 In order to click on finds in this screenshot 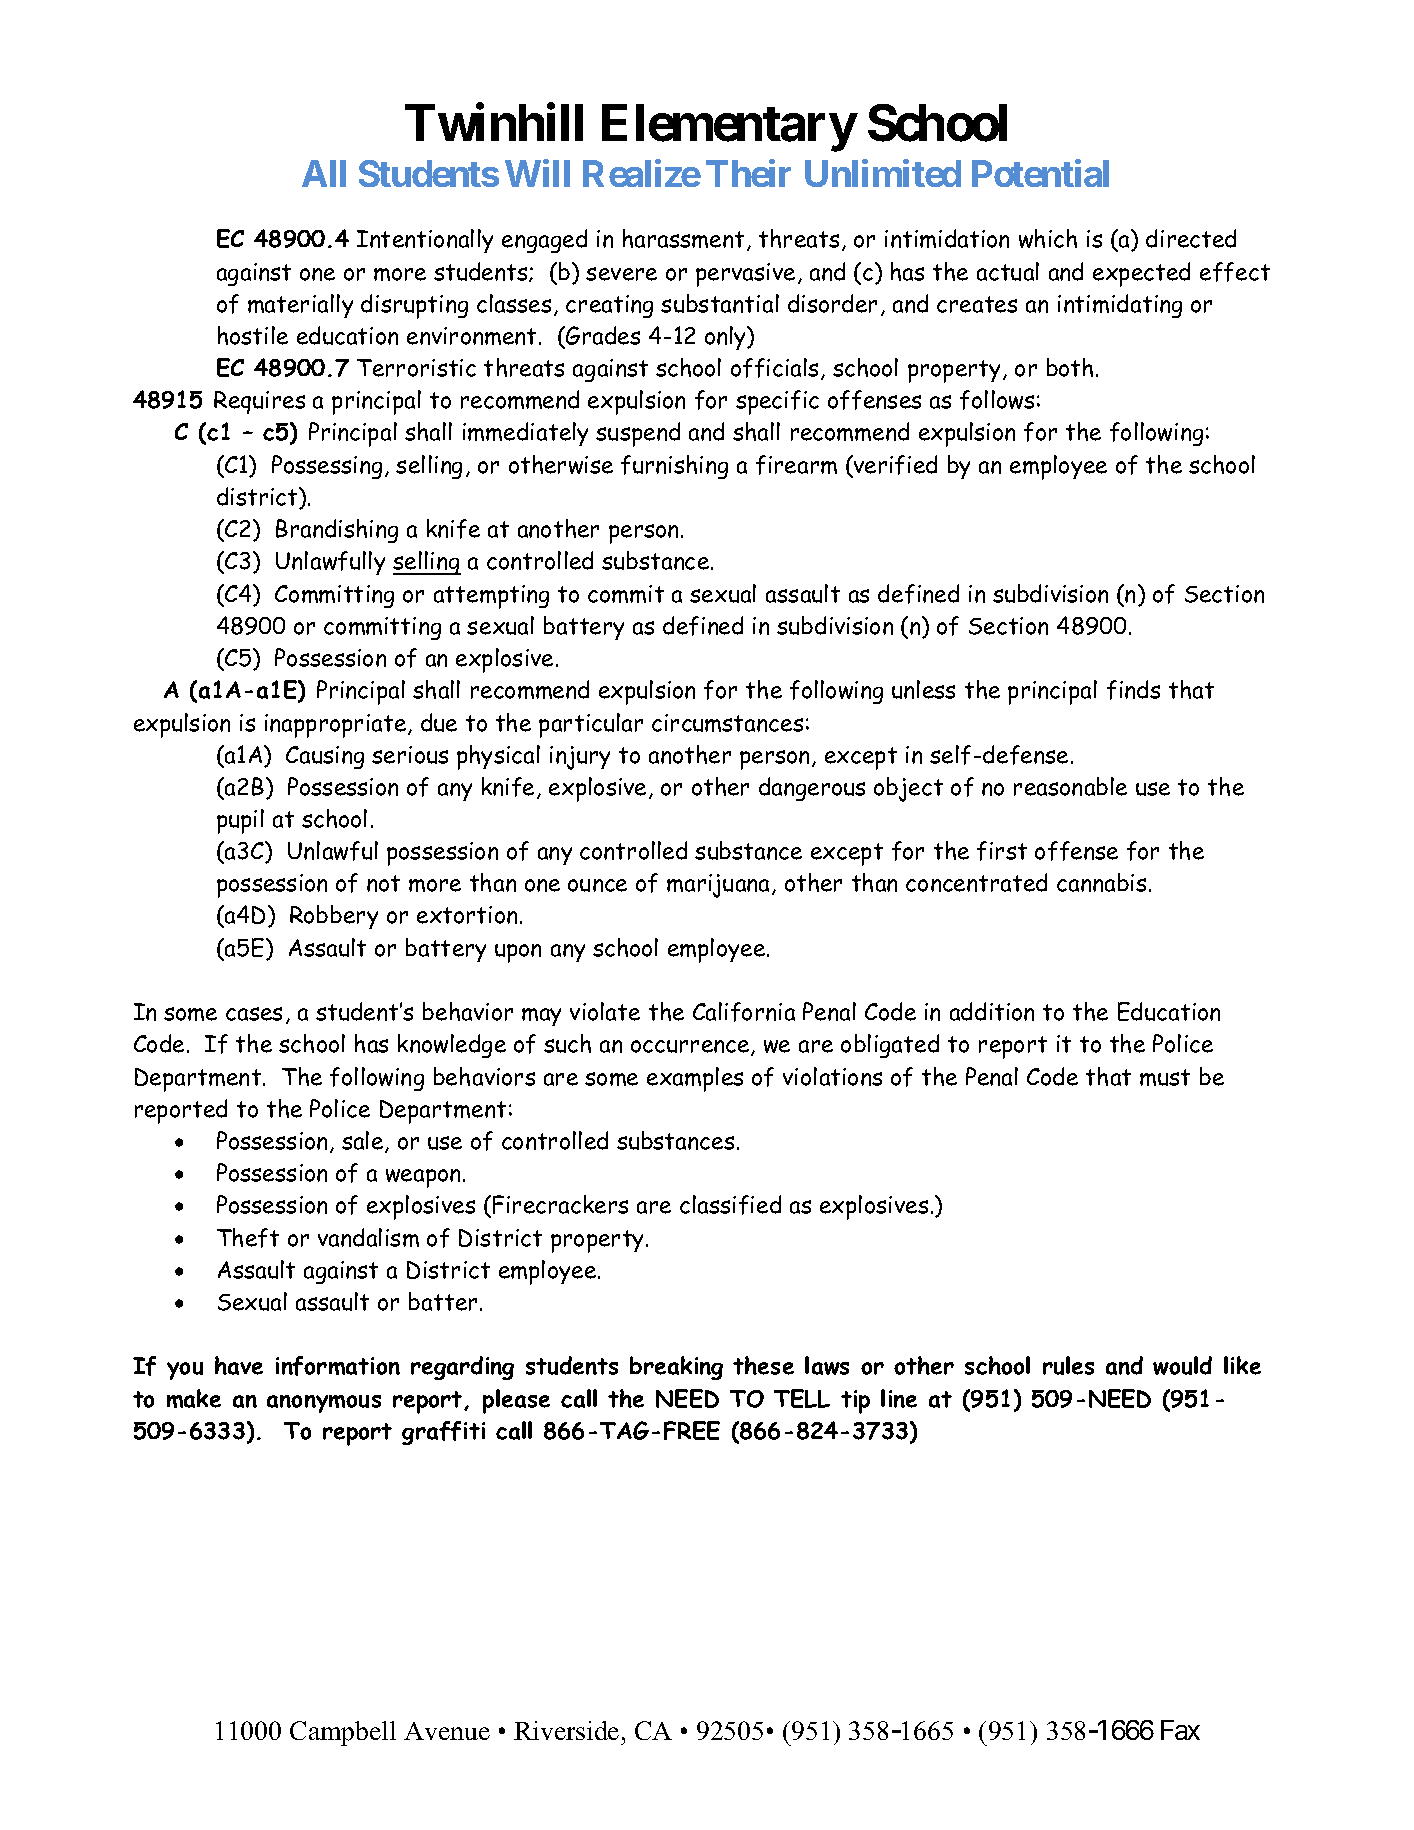, I will do `click(1133, 690)`.
